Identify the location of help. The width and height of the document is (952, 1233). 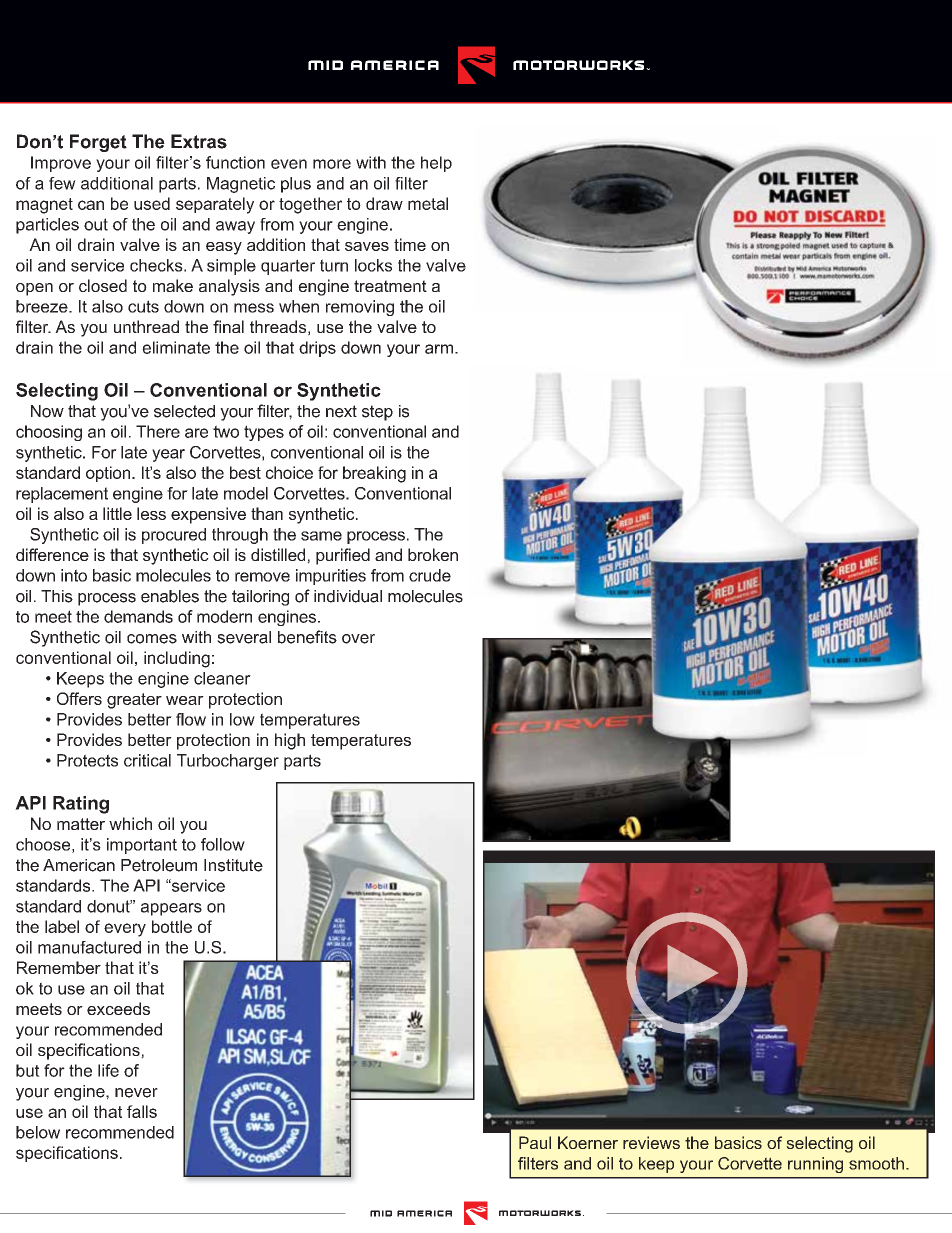
(436, 164).
